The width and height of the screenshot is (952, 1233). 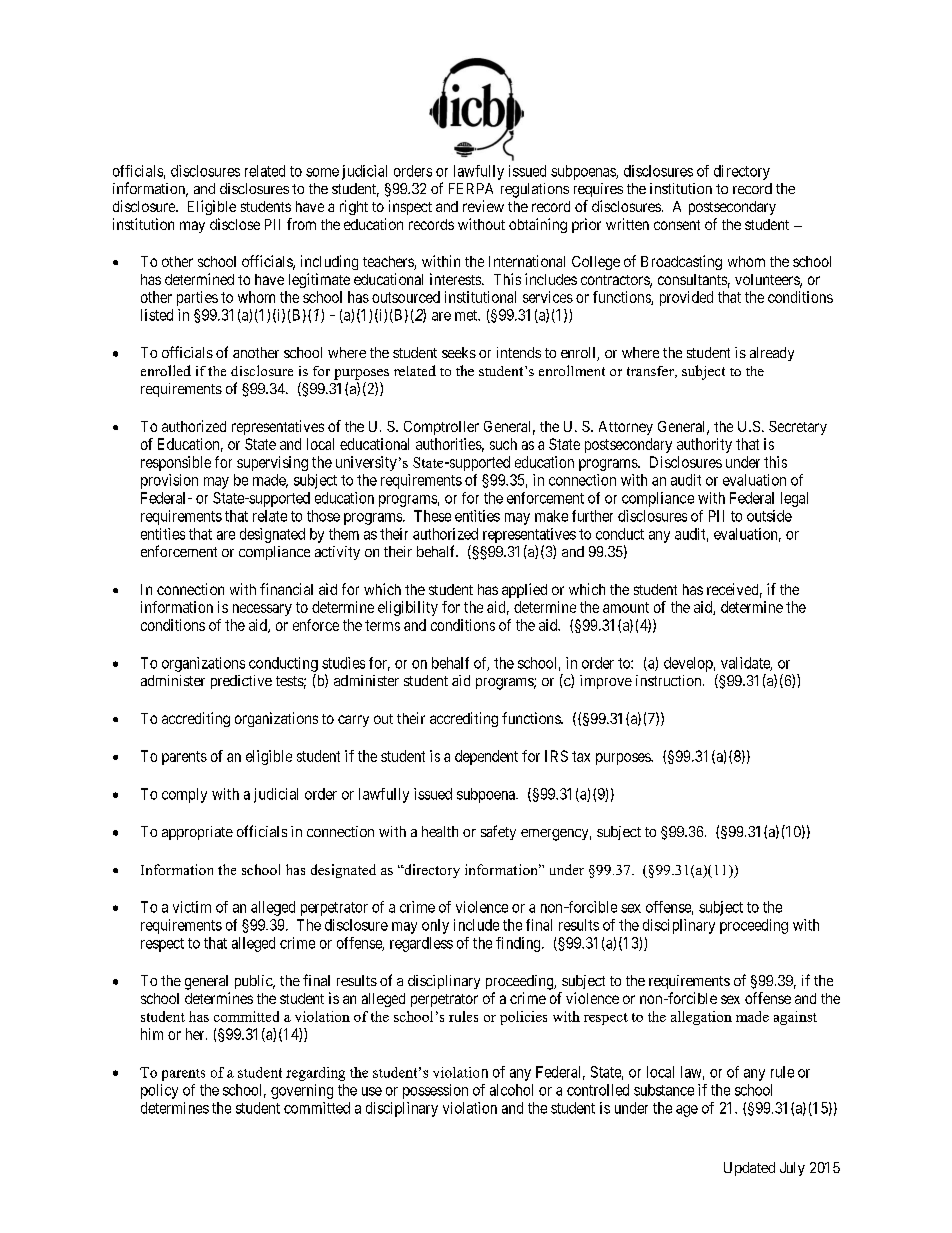 I want to click on appropriate, so click(x=197, y=833).
